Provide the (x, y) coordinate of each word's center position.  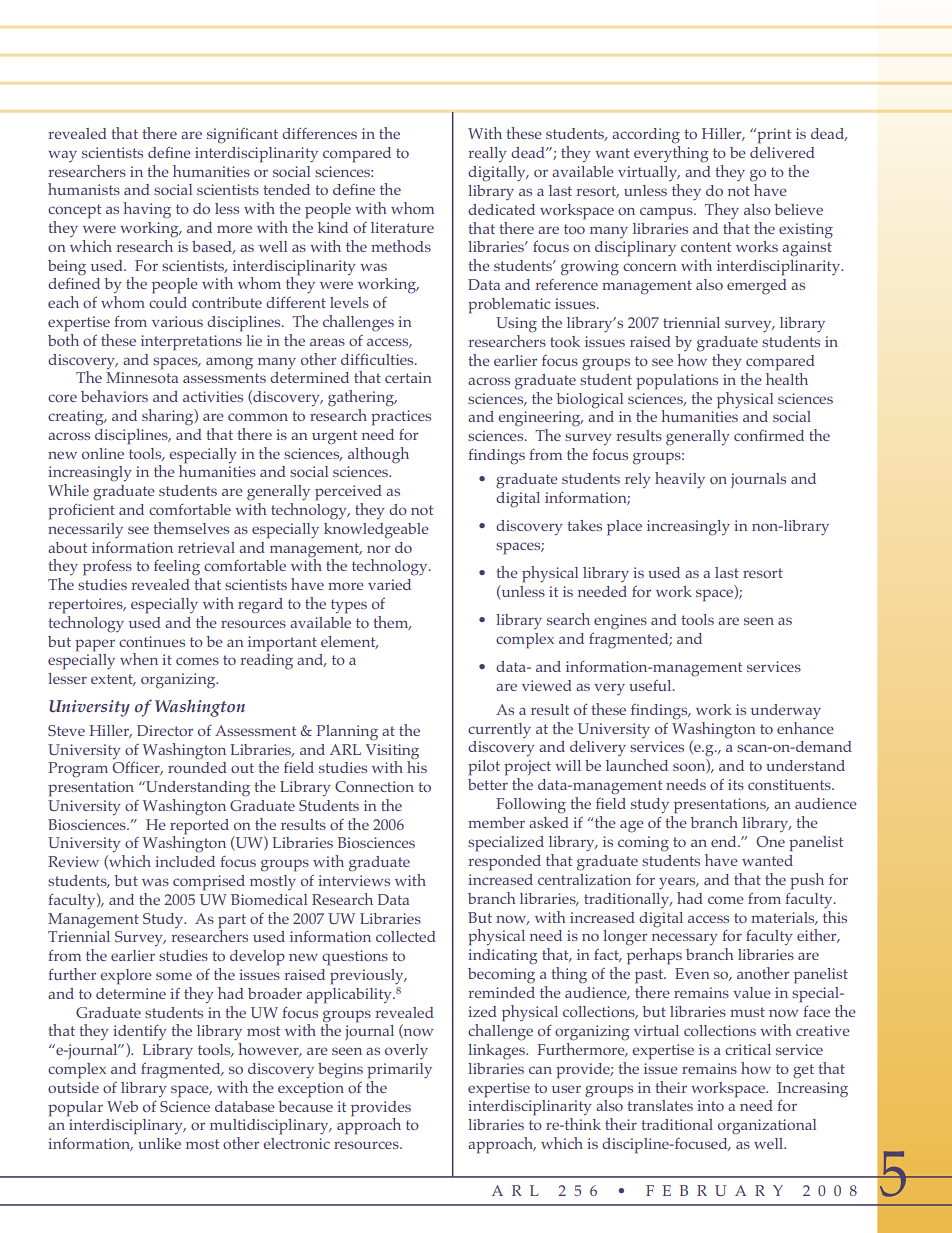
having (147, 210)
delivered (782, 152)
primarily (399, 1071)
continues (152, 641)
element (349, 642)
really (487, 155)
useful (651, 685)
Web (122, 1106)
